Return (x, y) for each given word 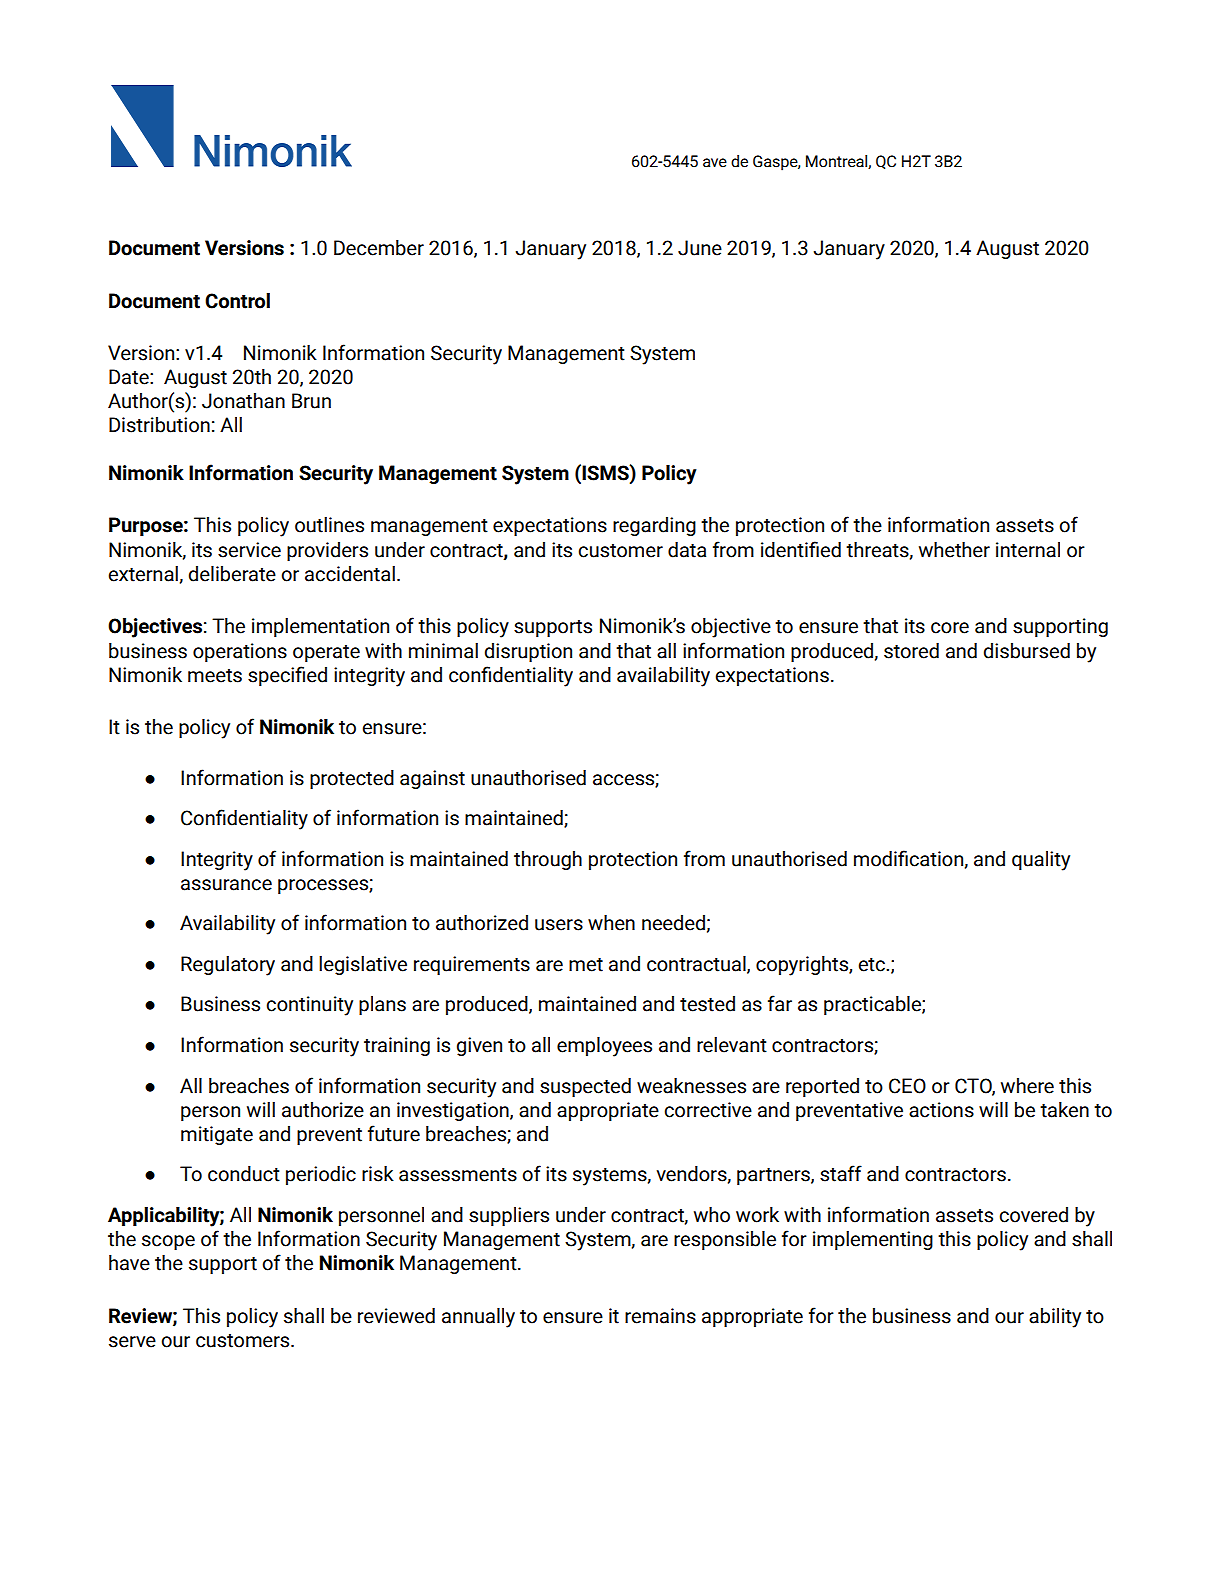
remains (660, 1316)
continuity (309, 1006)
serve (132, 1342)
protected (352, 779)
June (700, 248)
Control (237, 301)
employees (604, 1047)
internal (1028, 550)
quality (1041, 861)
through (548, 860)
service (249, 550)
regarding (654, 526)
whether (954, 550)
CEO (907, 1086)
